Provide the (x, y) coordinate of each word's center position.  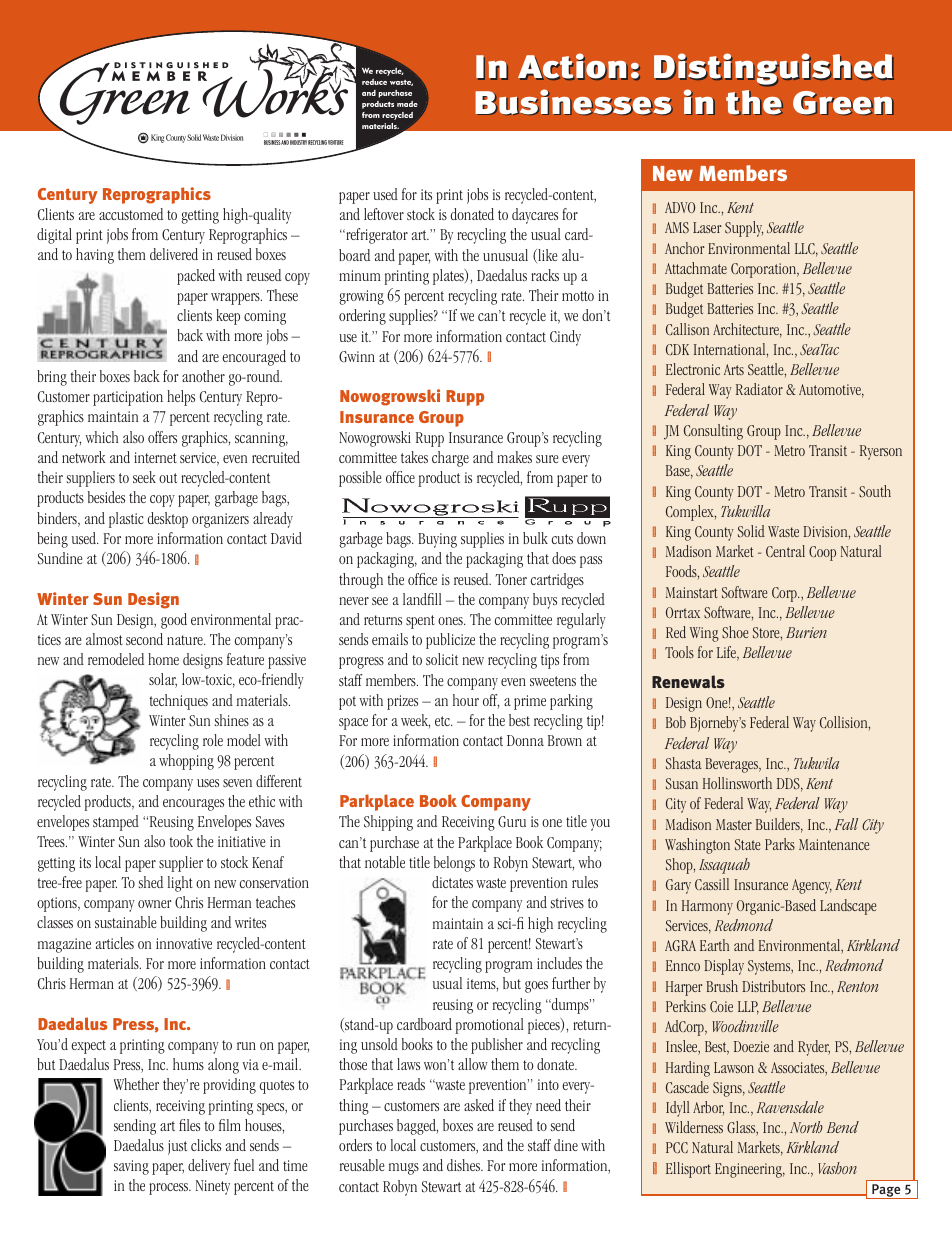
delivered (174, 254)
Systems (770, 967)
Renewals (688, 681)
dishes (464, 1165)
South (875, 491)
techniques (179, 702)
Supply (744, 229)
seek (144, 477)
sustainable (126, 922)
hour (466, 700)
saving (131, 1167)
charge (450, 459)
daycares (535, 216)
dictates (452, 882)
